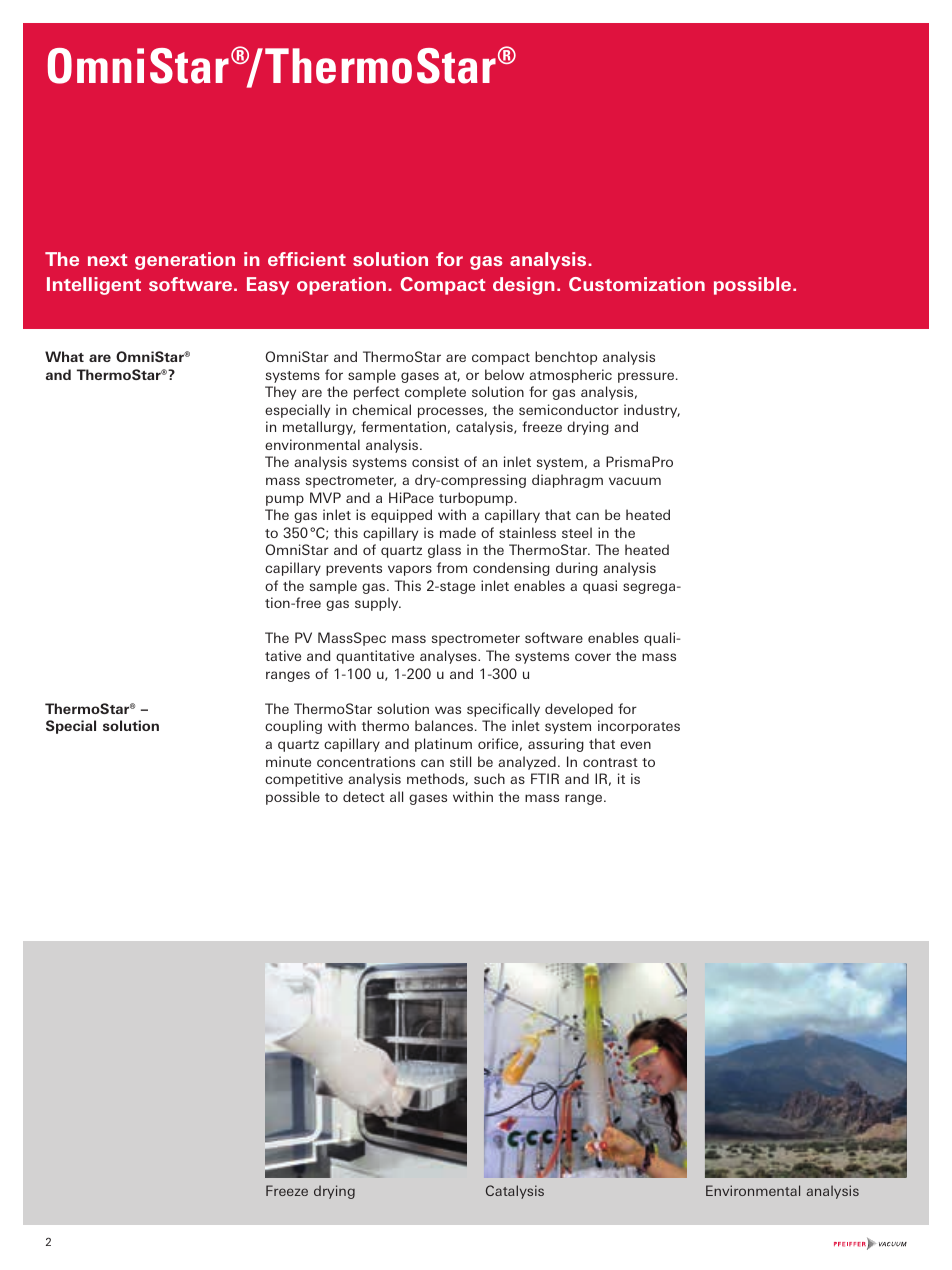 Image resolution: width=952 pixels, height=1270 pixels. Describe the element at coordinates (288, 761) in the screenshot. I see `minute` at that location.
